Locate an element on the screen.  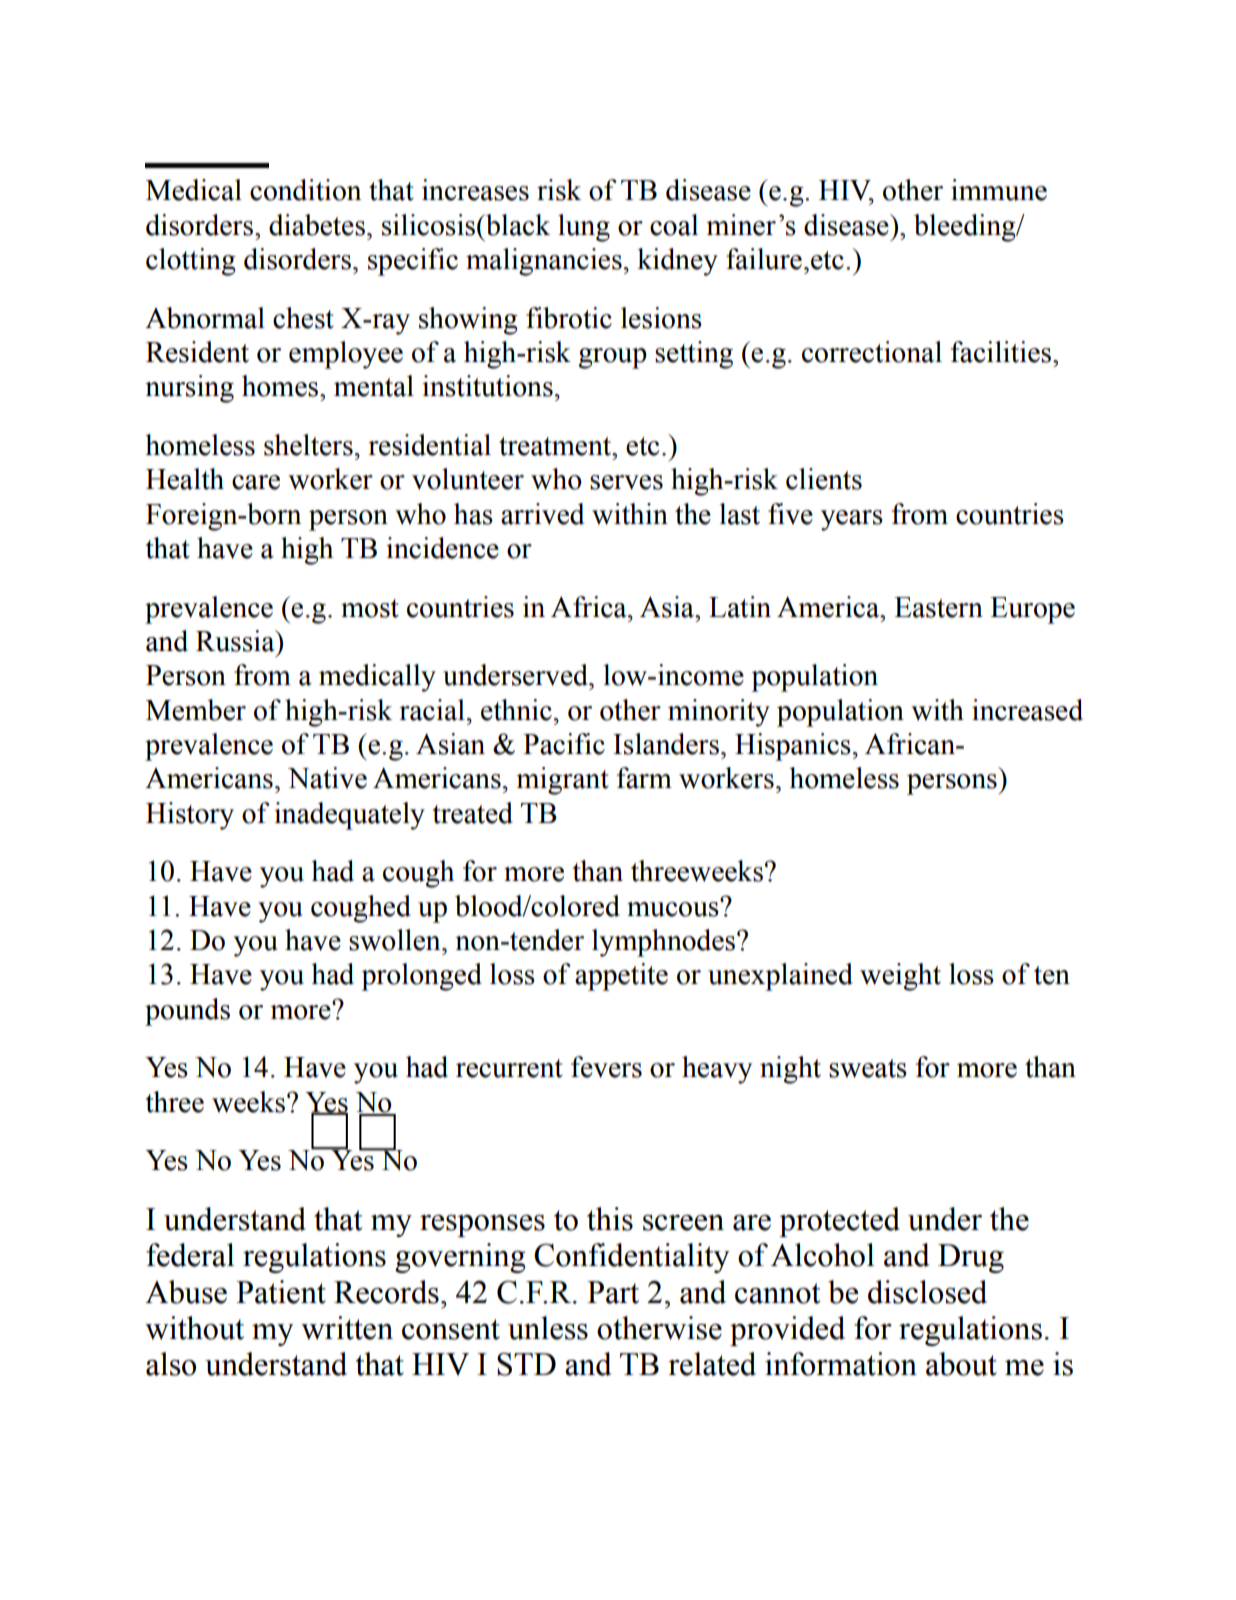
serves is located at coordinates (626, 482).
